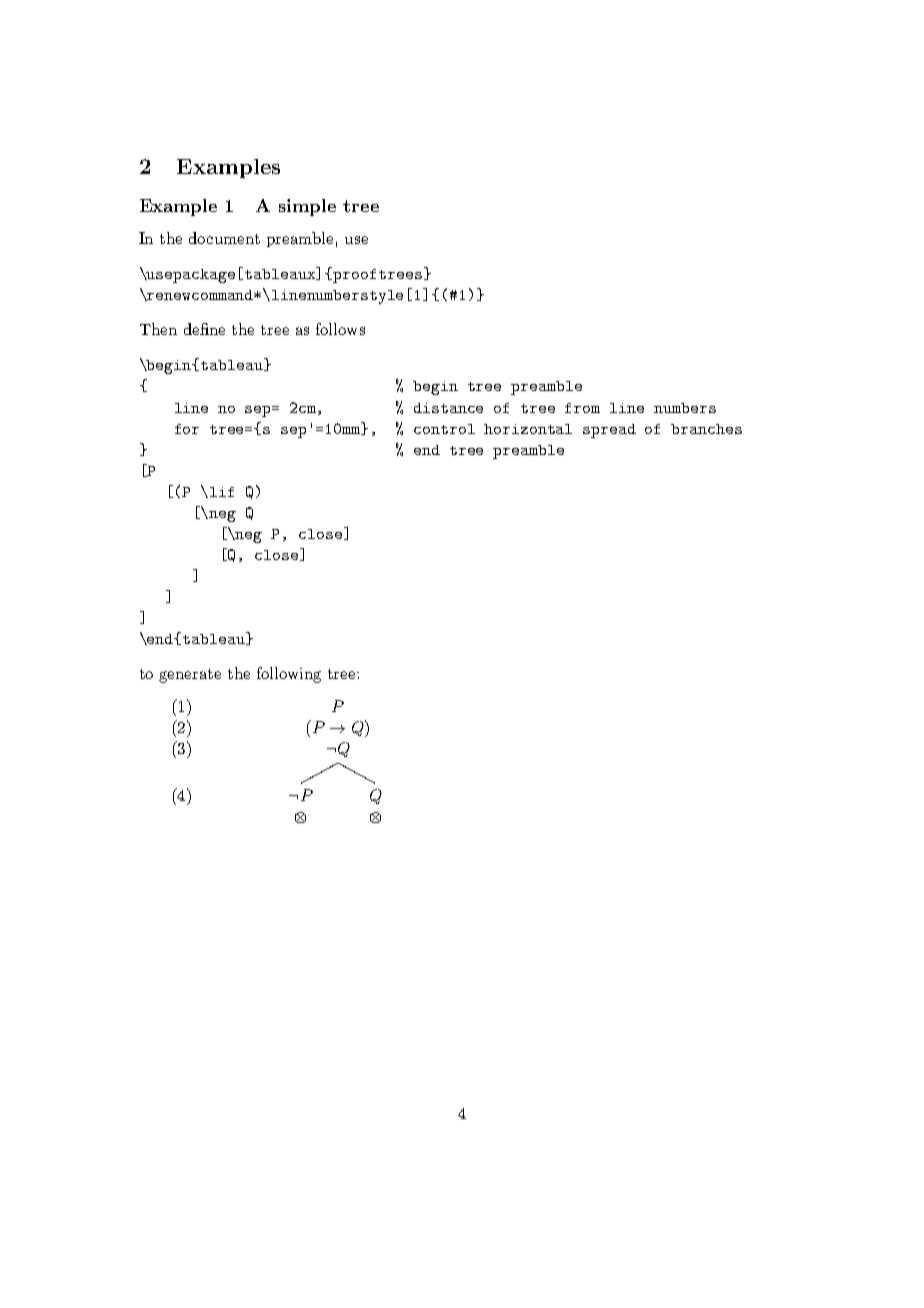 The width and height of the page is (924, 1308). I want to click on control, so click(444, 429).
